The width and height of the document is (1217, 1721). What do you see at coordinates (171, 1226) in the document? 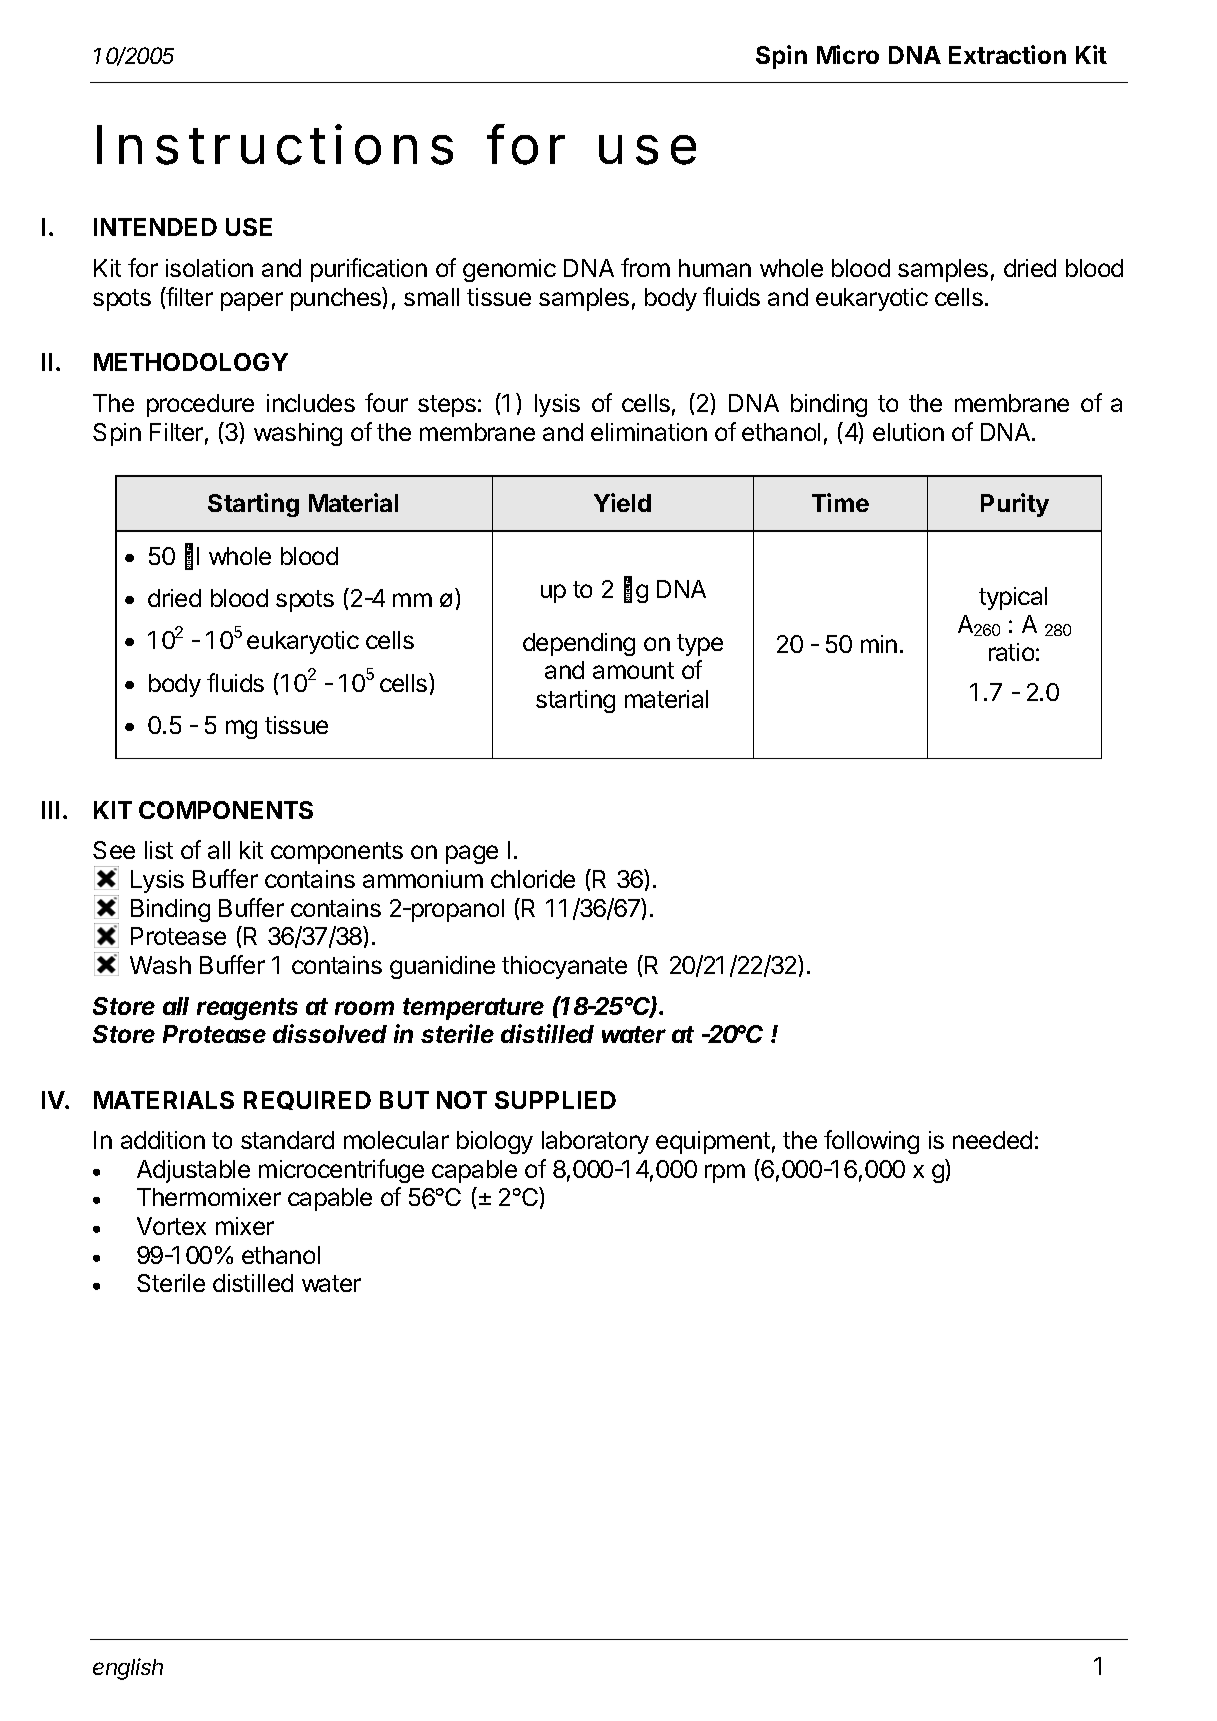
I see `Vortex` at bounding box center [171, 1226].
